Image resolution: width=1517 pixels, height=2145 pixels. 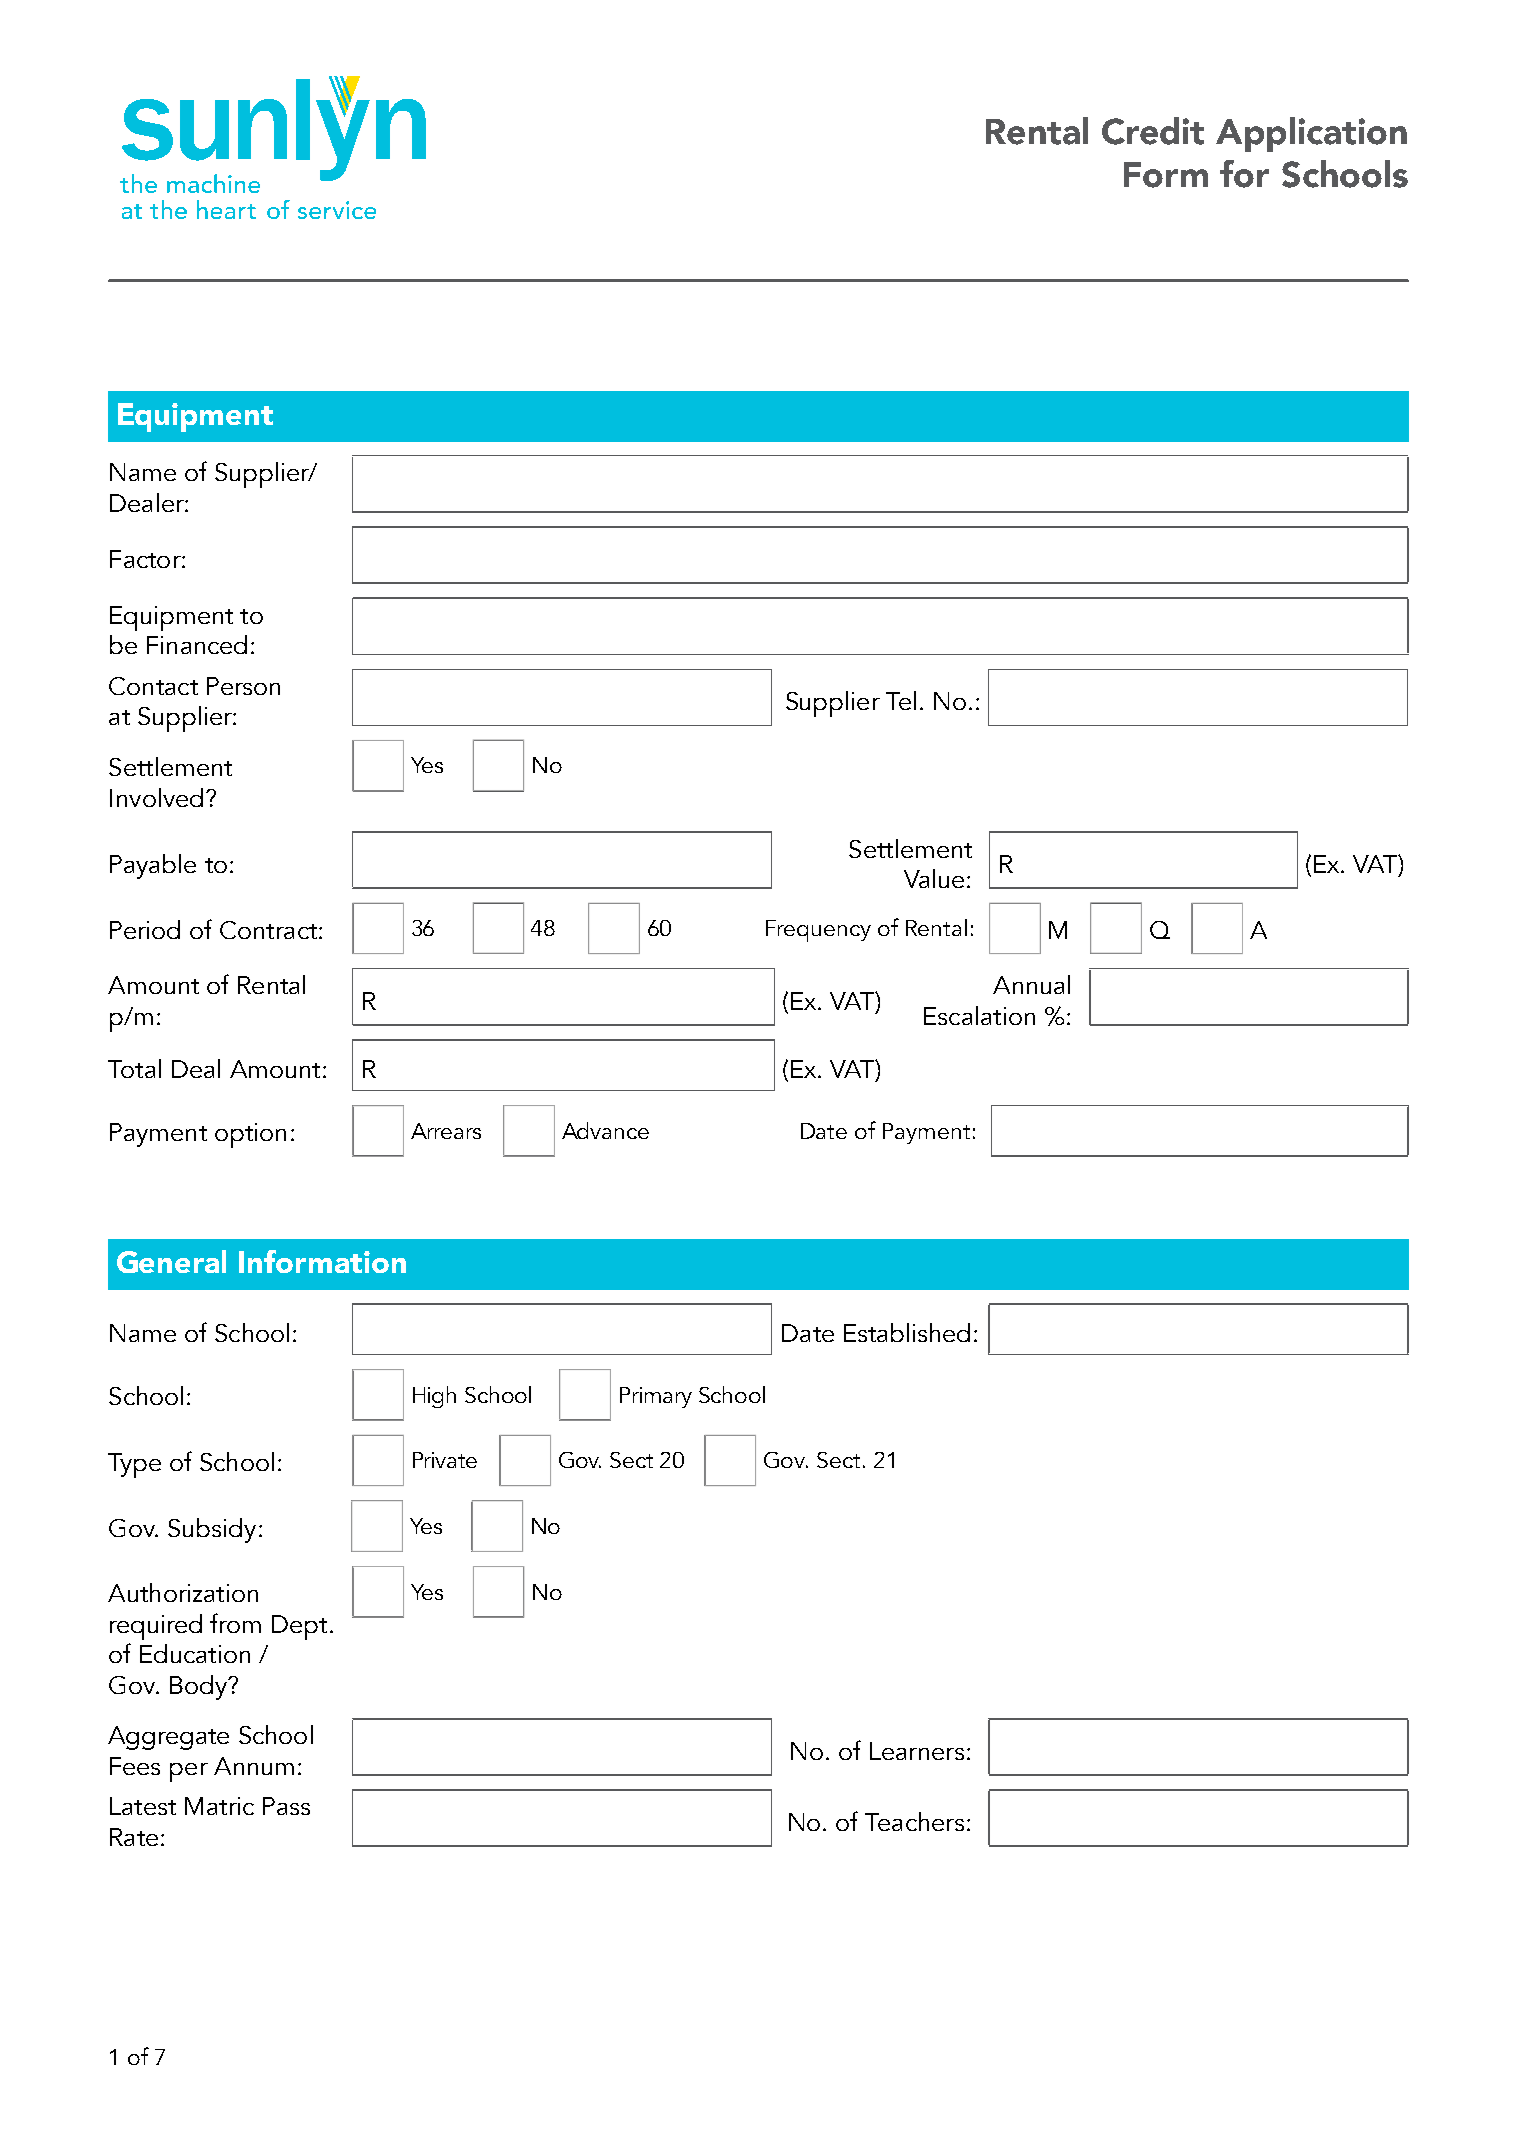 I want to click on Credit, so click(x=1153, y=131).
